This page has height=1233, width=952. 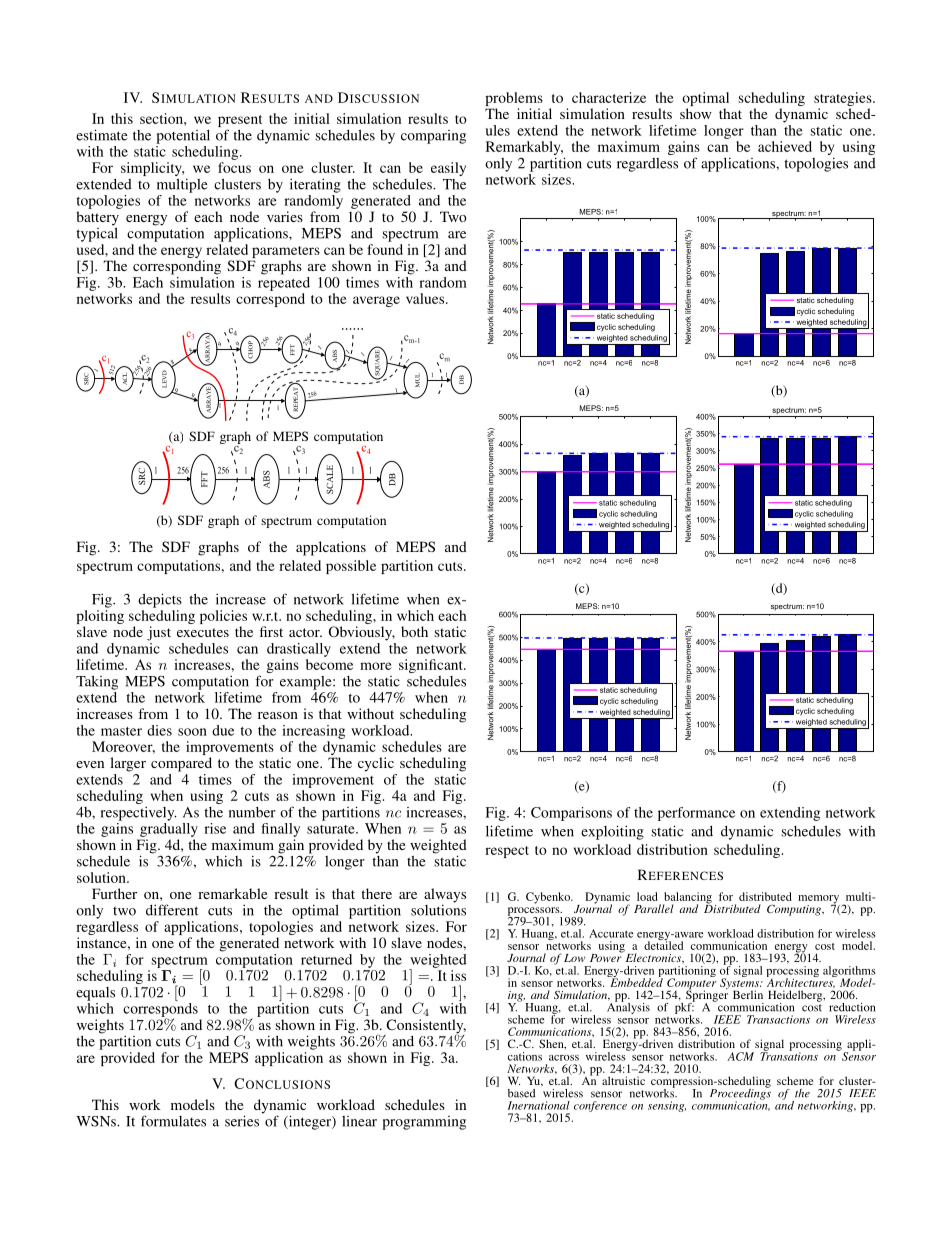 I want to click on achieved, so click(x=785, y=146).
